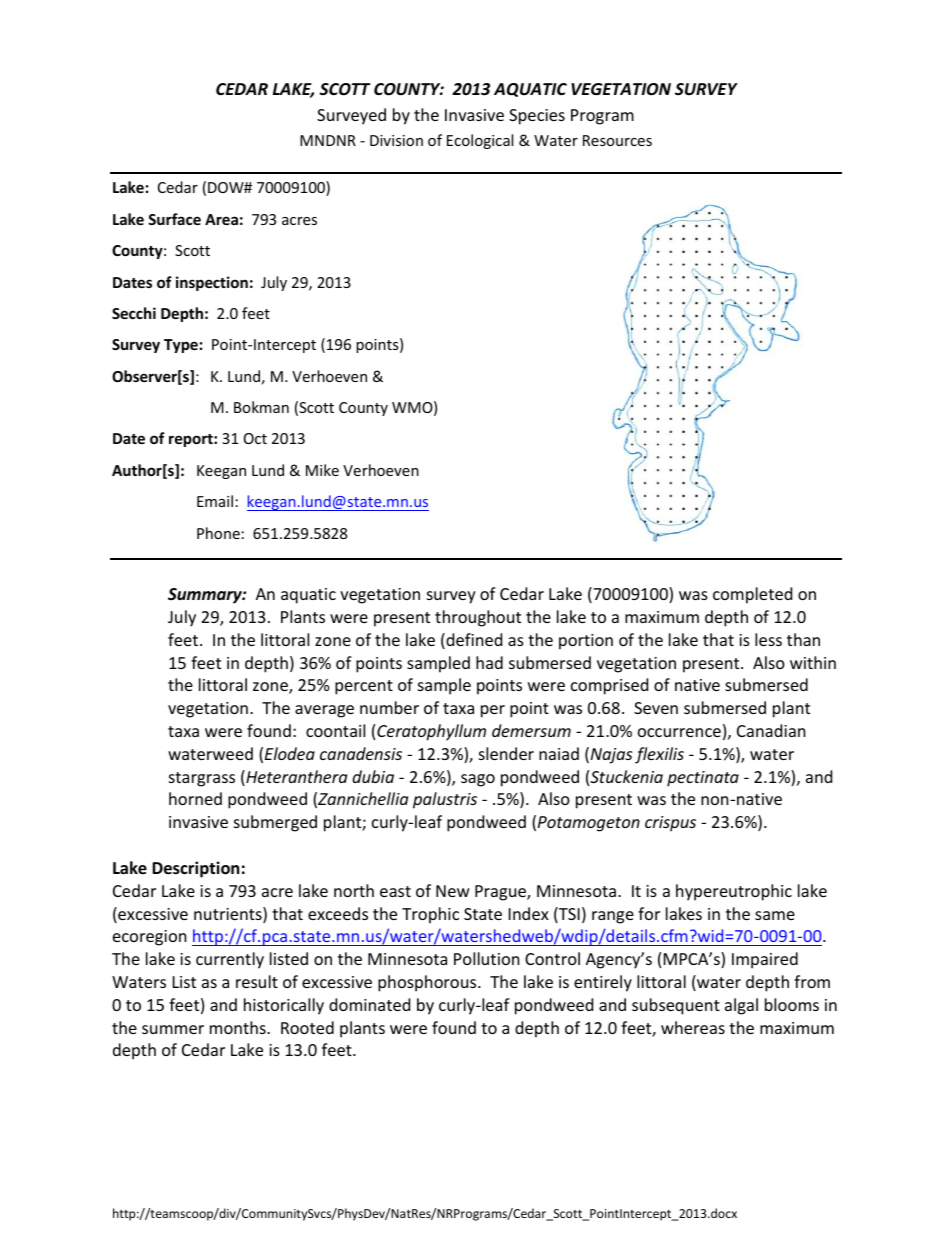 Image resolution: width=952 pixels, height=1233 pixels. I want to click on Ecological, so click(480, 141).
